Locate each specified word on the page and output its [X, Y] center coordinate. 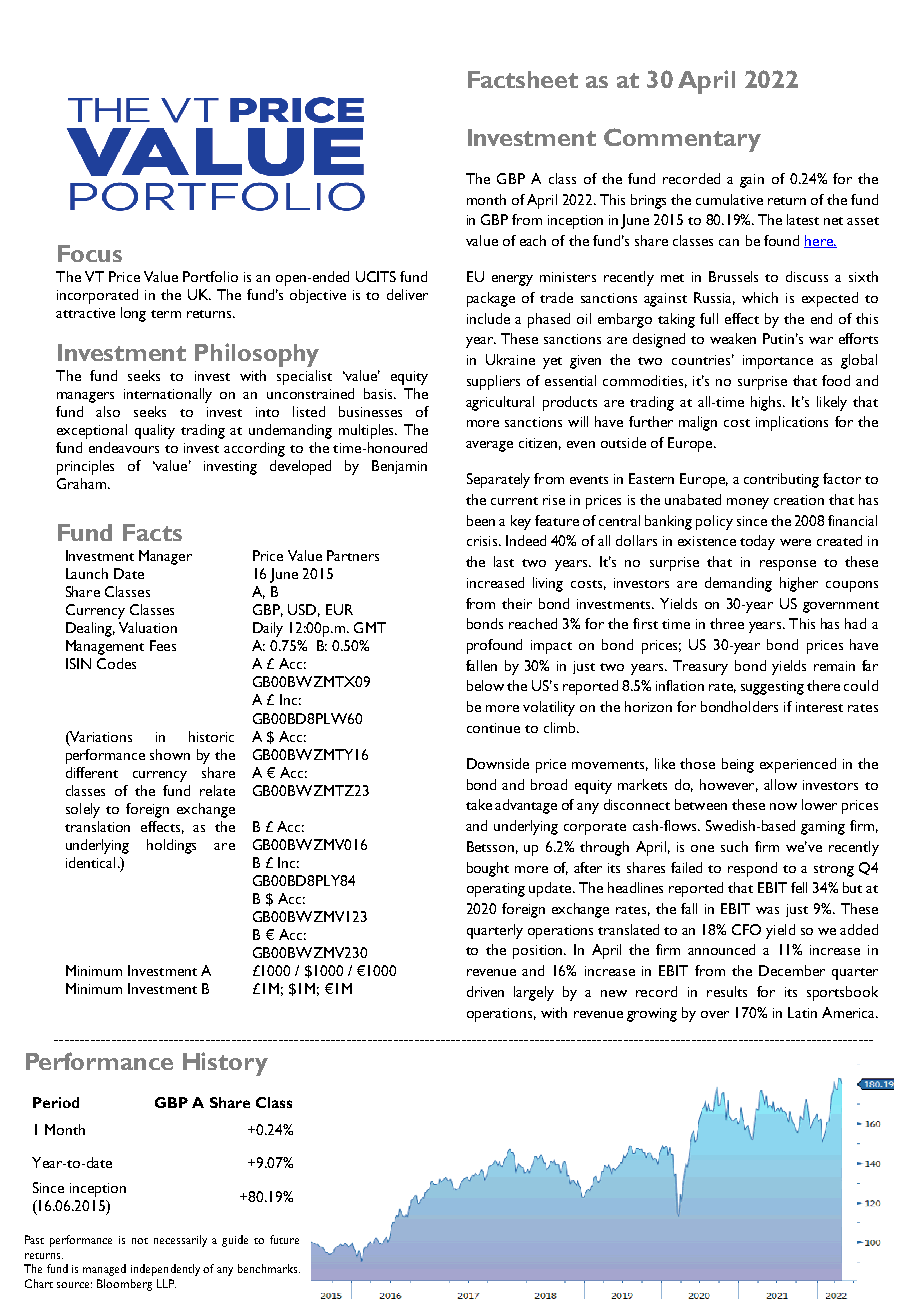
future [284, 1239]
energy [512, 280]
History [225, 1064]
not [140, 1241]
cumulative [729, 199]
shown [170, 754]
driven [485, 991]
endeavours [124, 447]
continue [493, 728]
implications [792, 423]
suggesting [772, 688]
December [792, 970]
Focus [90, 253]
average [489, 446]
